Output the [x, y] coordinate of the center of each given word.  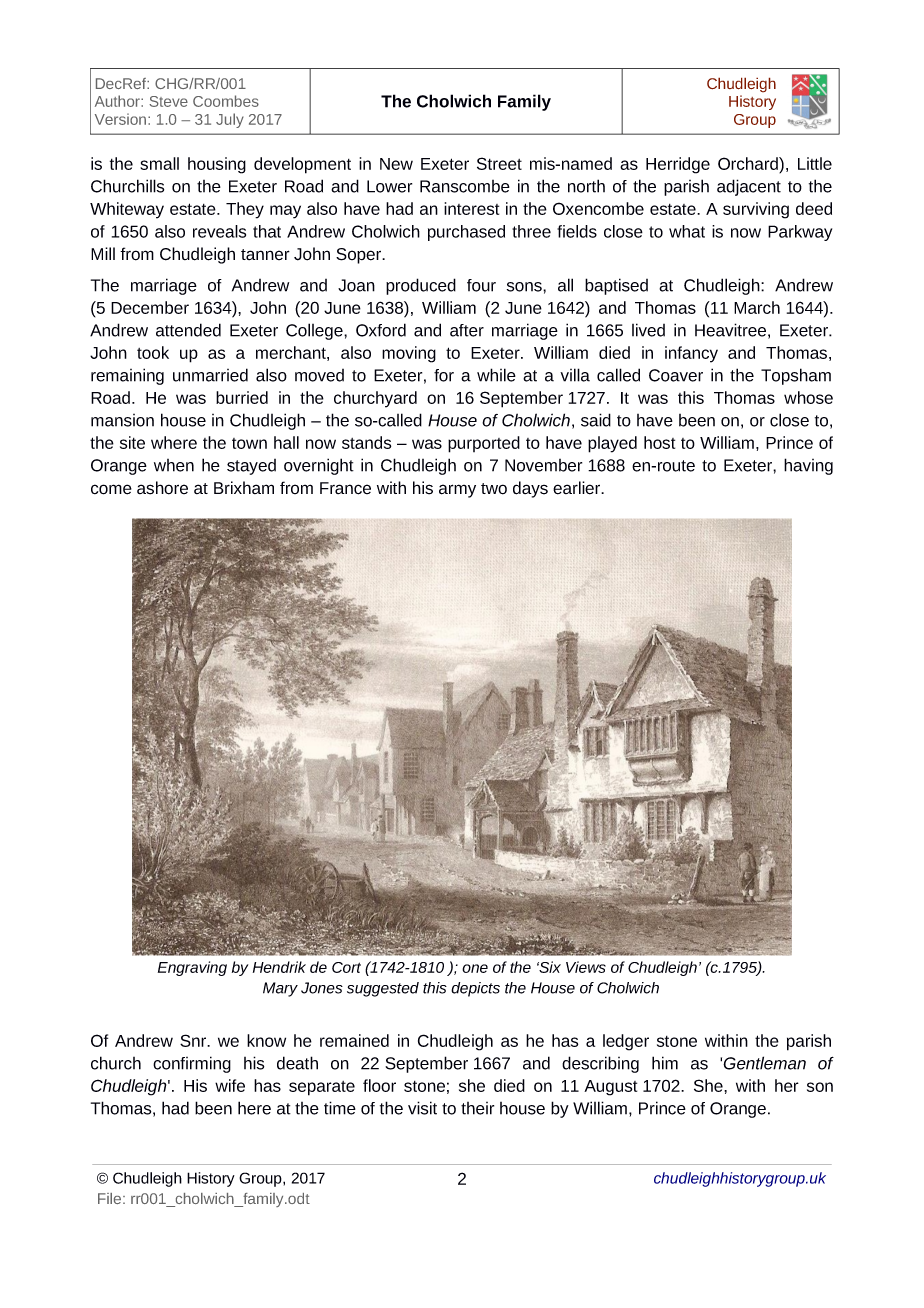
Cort [346, 967]
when [174, 465]
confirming [192, 1064]
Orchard [749, 165]
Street [499, 163]
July [230, 120]
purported [484, 444]
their [477, 1108]
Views [586, 967]
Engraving [192, 968]
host [659, 442]
